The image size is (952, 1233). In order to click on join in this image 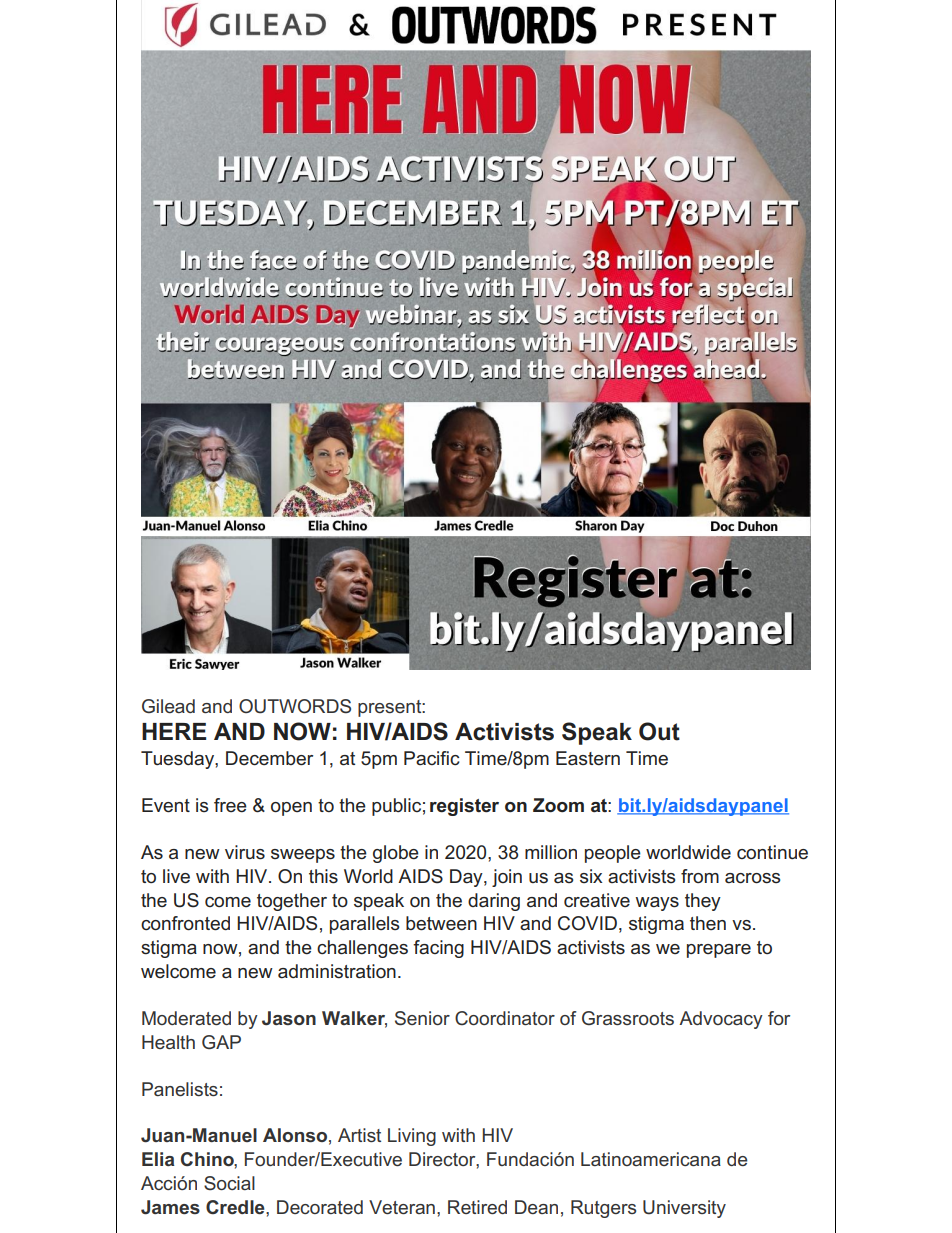, I will do `click(507, 878)`.
